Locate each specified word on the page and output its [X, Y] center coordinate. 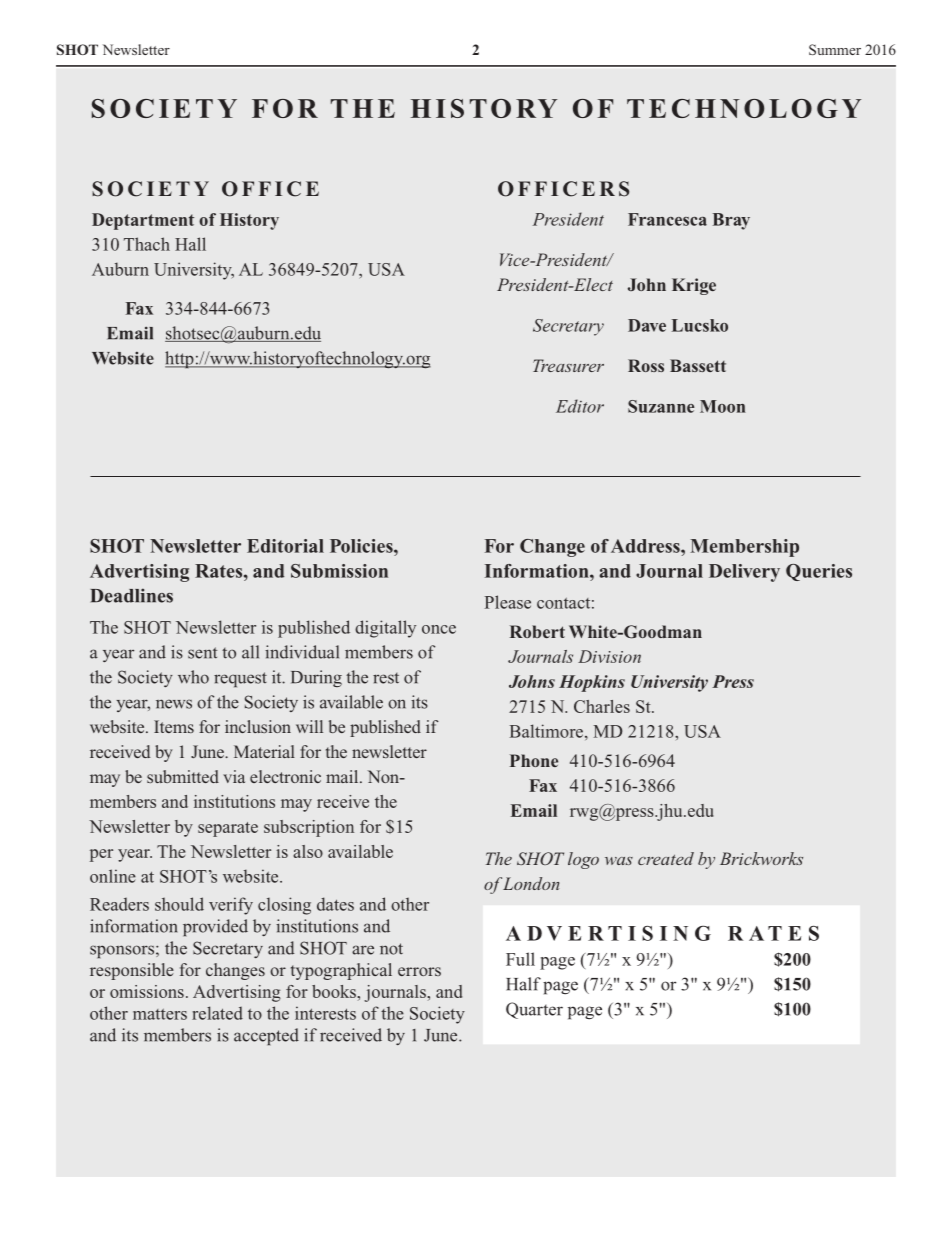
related [217, 1013]
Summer [835, 49]
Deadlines [131, 595]
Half [523, 984]
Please [507, 602]
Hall [190, 244]
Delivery [744, 573]
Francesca [667, 219]
